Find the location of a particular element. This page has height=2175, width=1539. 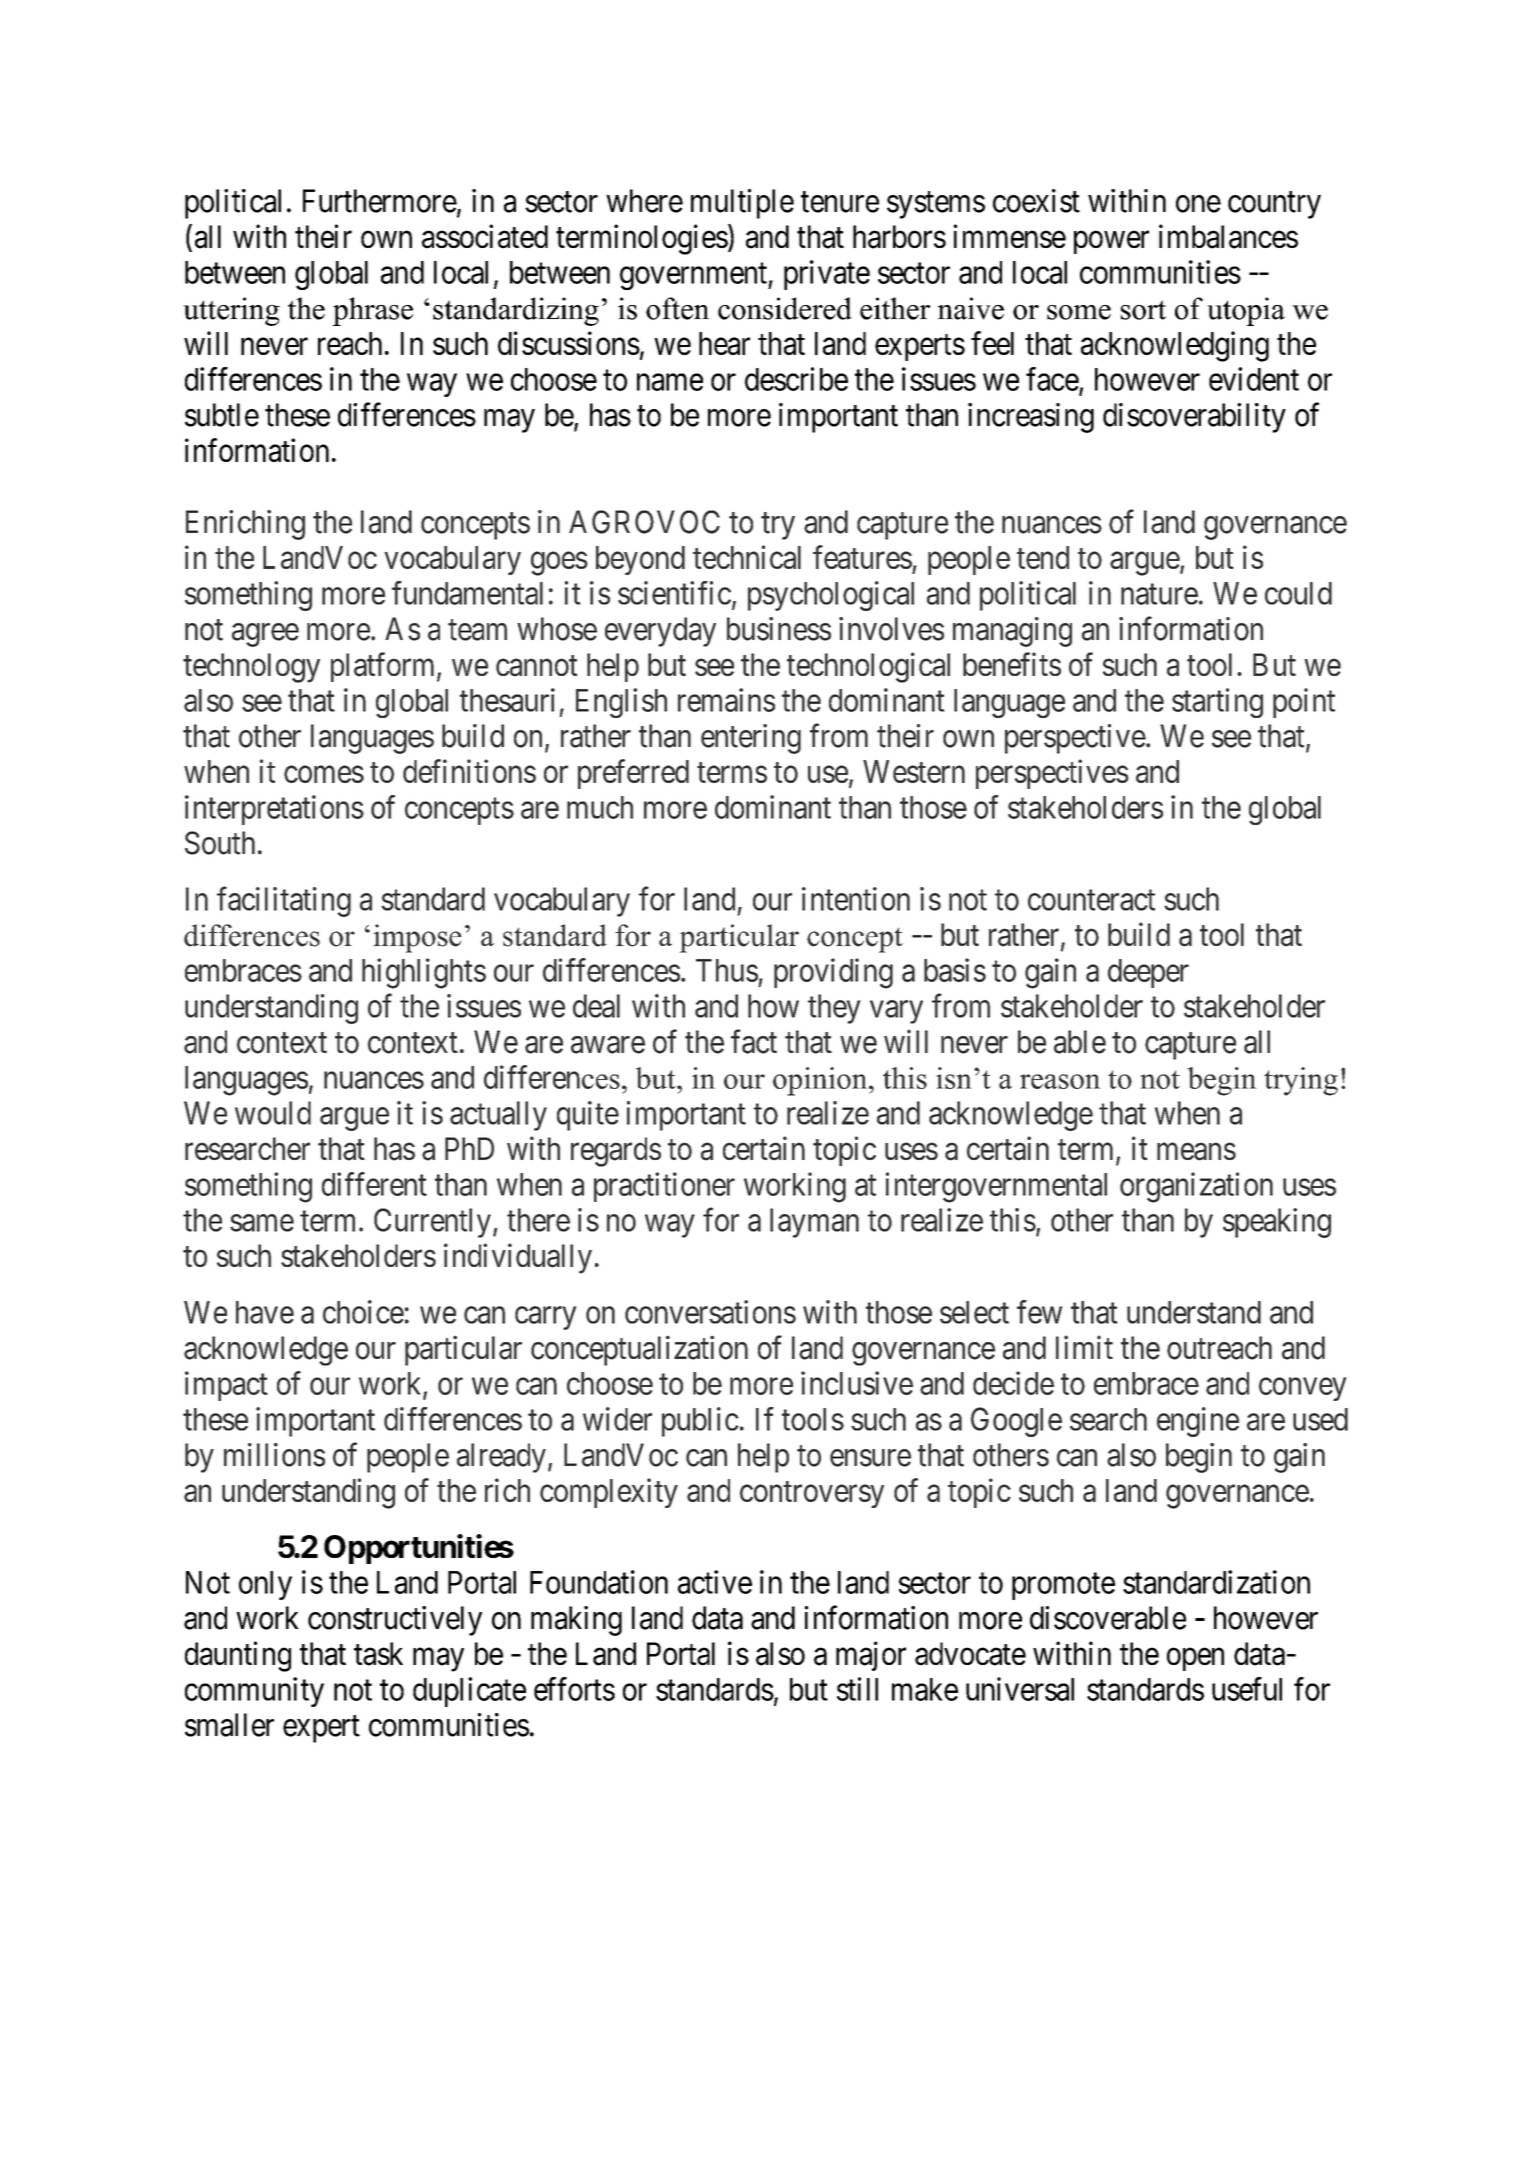

multiple is located at coordinates (742, 204).
